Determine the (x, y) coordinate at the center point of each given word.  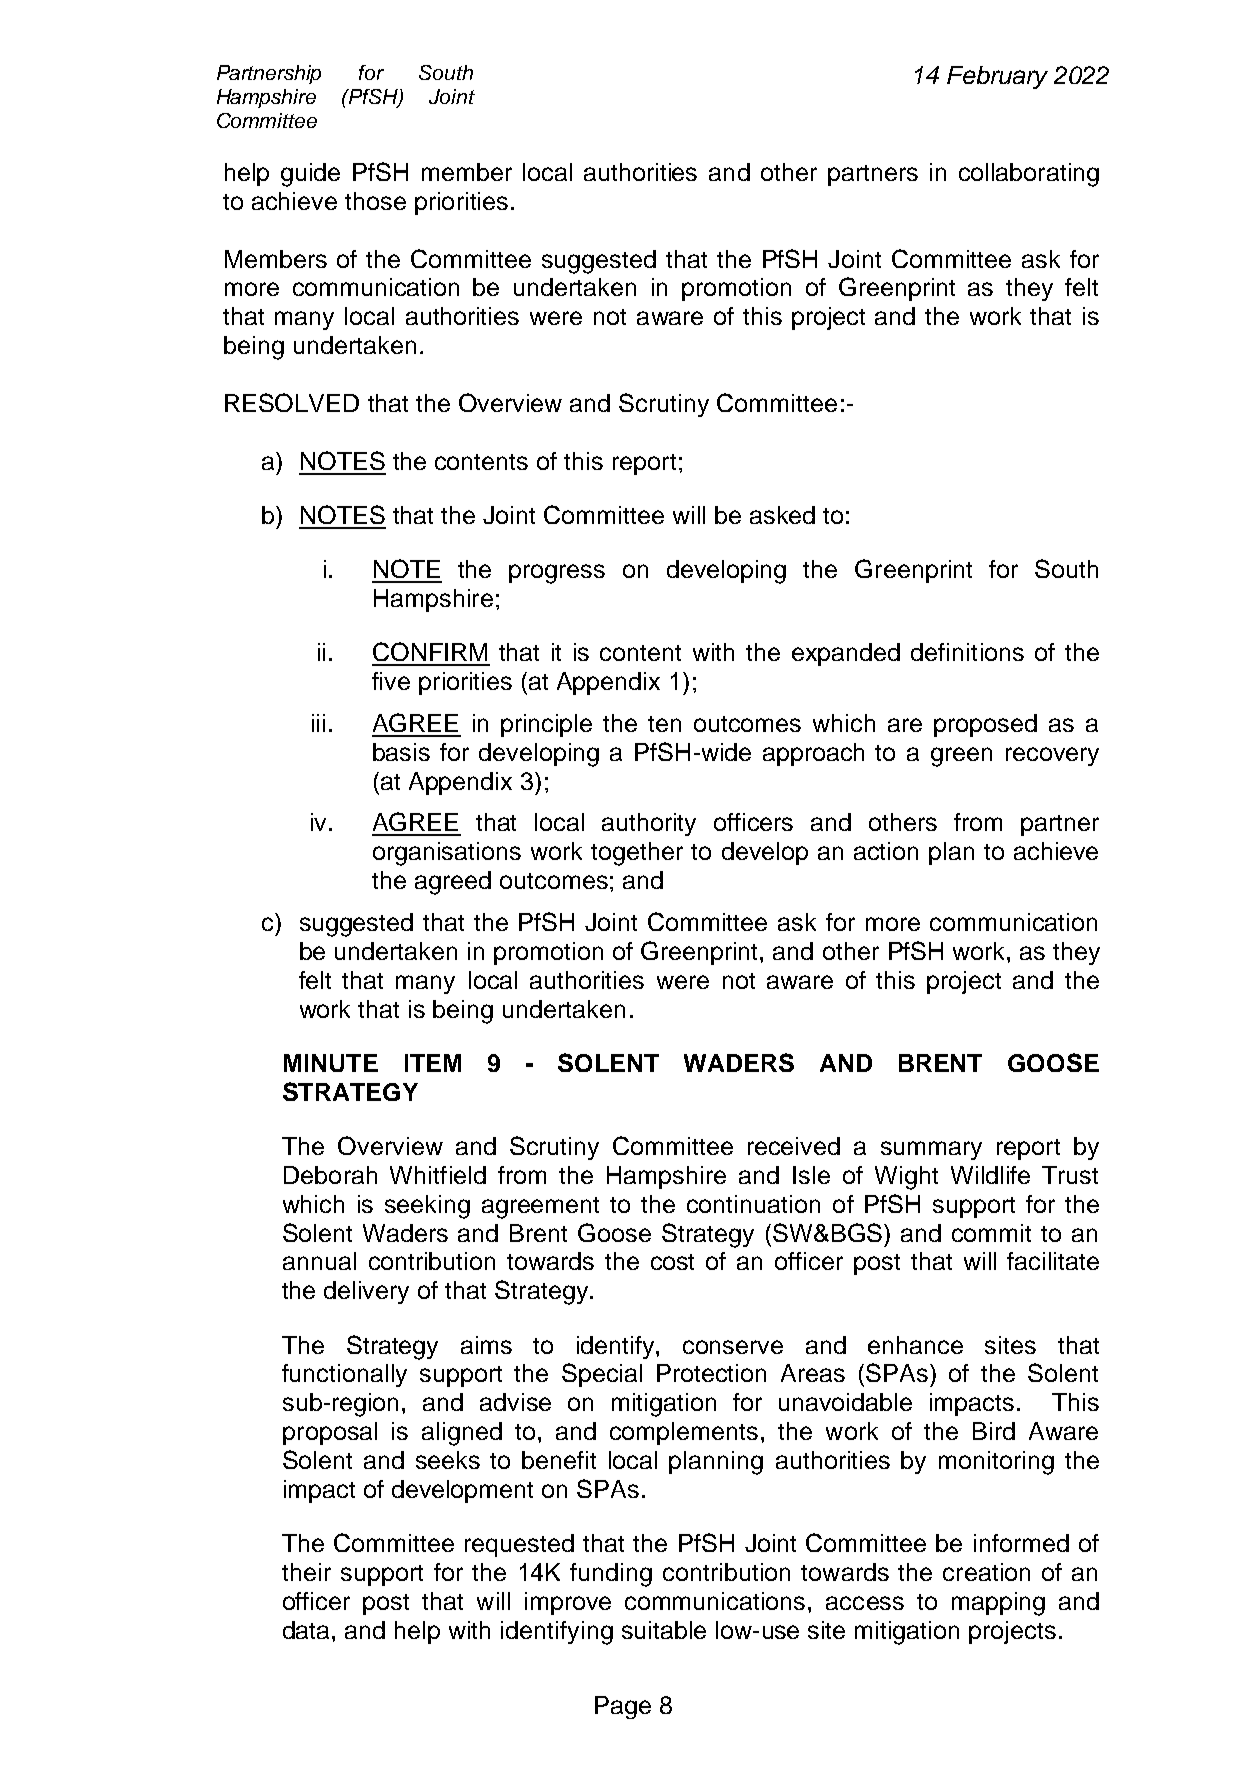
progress (557, 574)
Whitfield (438, 1175)
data (308, 1630)
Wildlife (990, 1175)
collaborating (1029, 175)
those (375, 201)
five (391, 681)
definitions (967, 652)
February (997, 77)
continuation (753, 1204)
